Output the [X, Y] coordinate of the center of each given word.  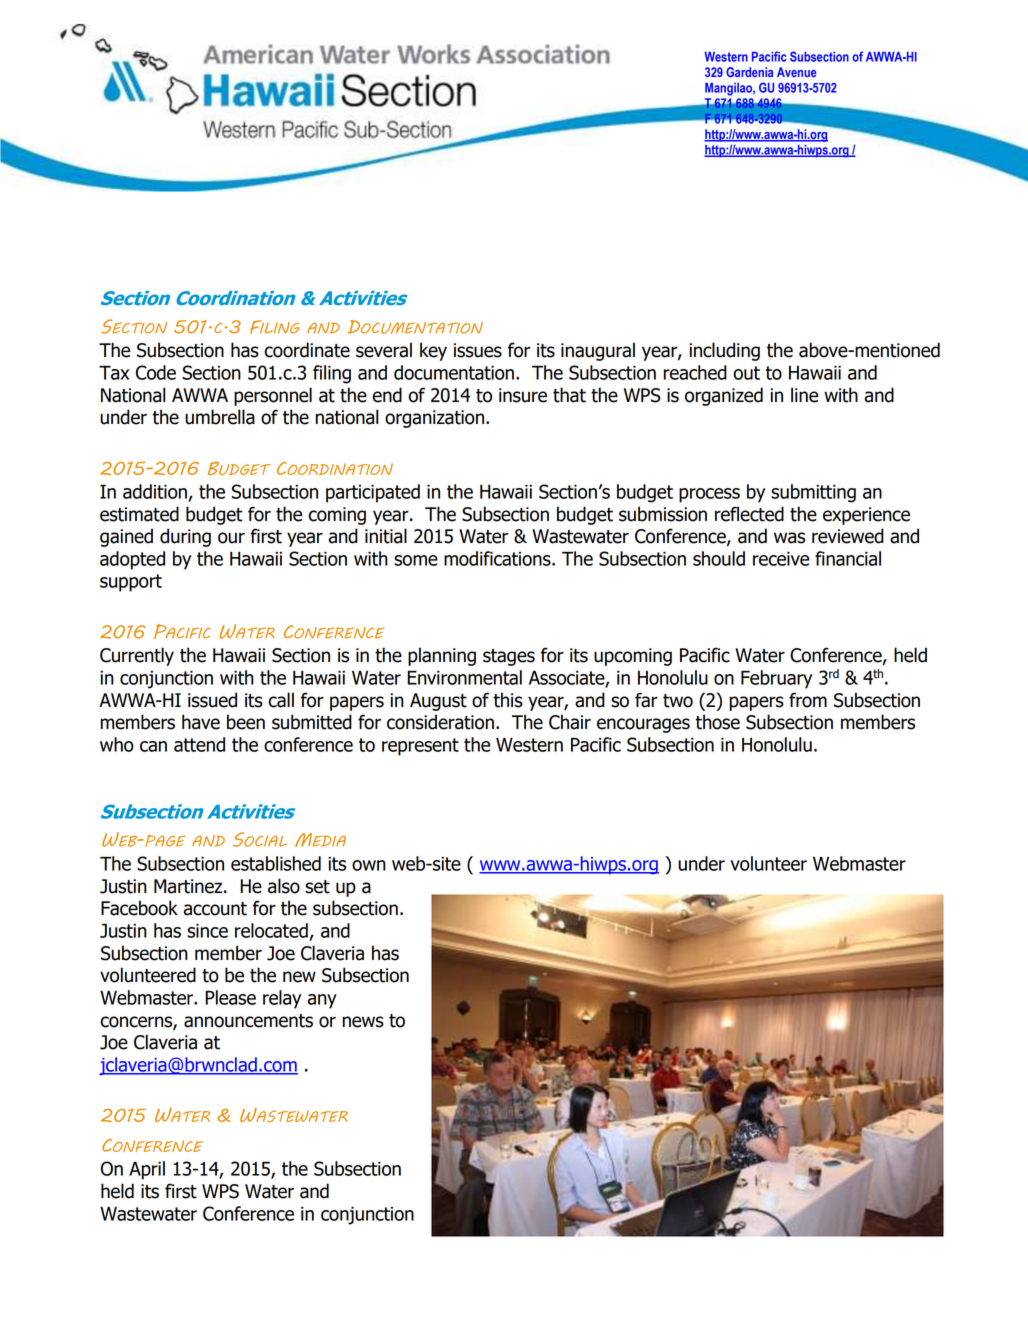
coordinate [307, 350]
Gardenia [749, 72]
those [717, 722]
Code [156, 372]
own [369, 865]
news [363, 1022]
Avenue [797, 72]
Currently [137, 656]
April [147, 1170]
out [746, 373]
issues [478, 350]
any [322, 1001]
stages [509, 657]
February [776, 679]
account [215, 909]
